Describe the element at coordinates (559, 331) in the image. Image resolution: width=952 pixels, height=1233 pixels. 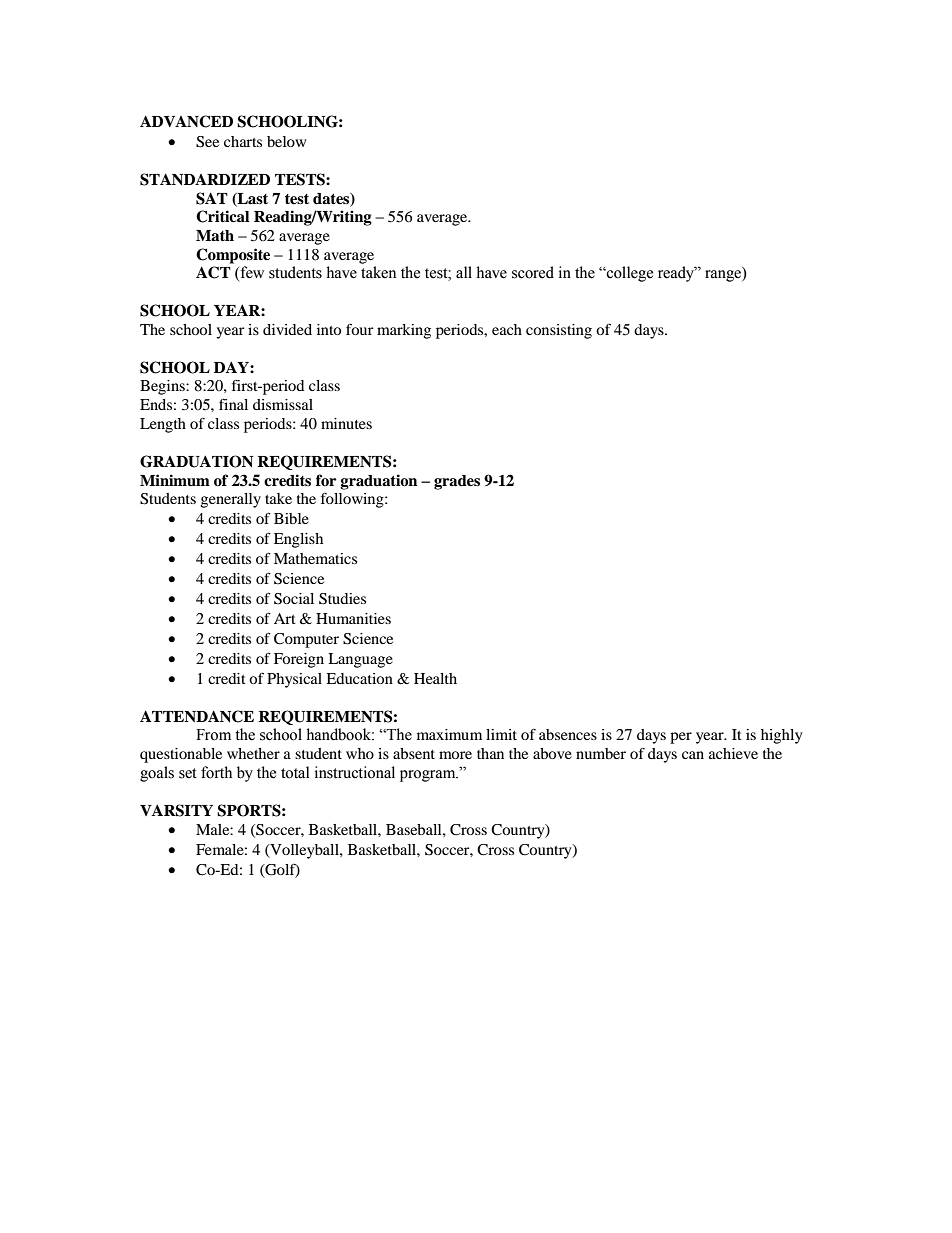
I see `consisting` at that location.
